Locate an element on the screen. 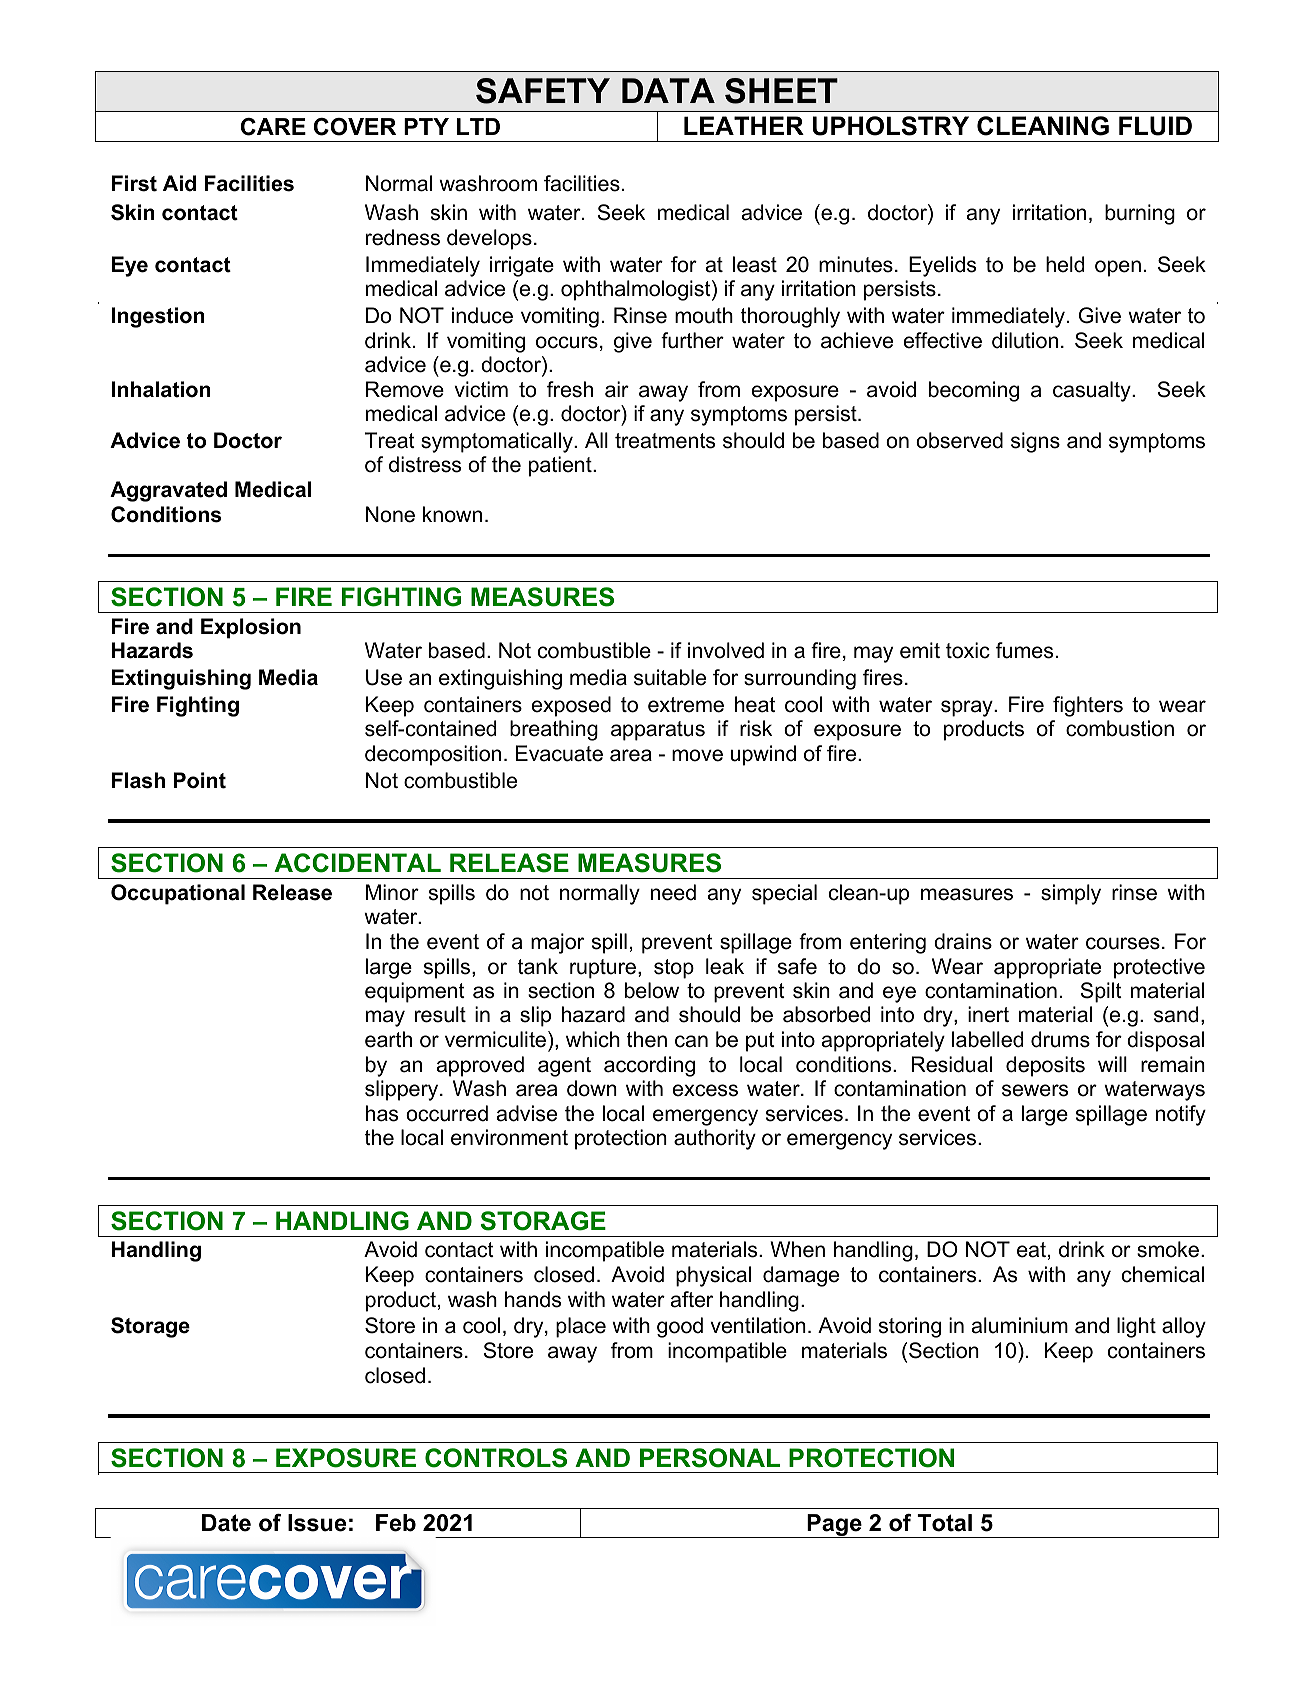  Date is located at coordinates (226, 1523).
